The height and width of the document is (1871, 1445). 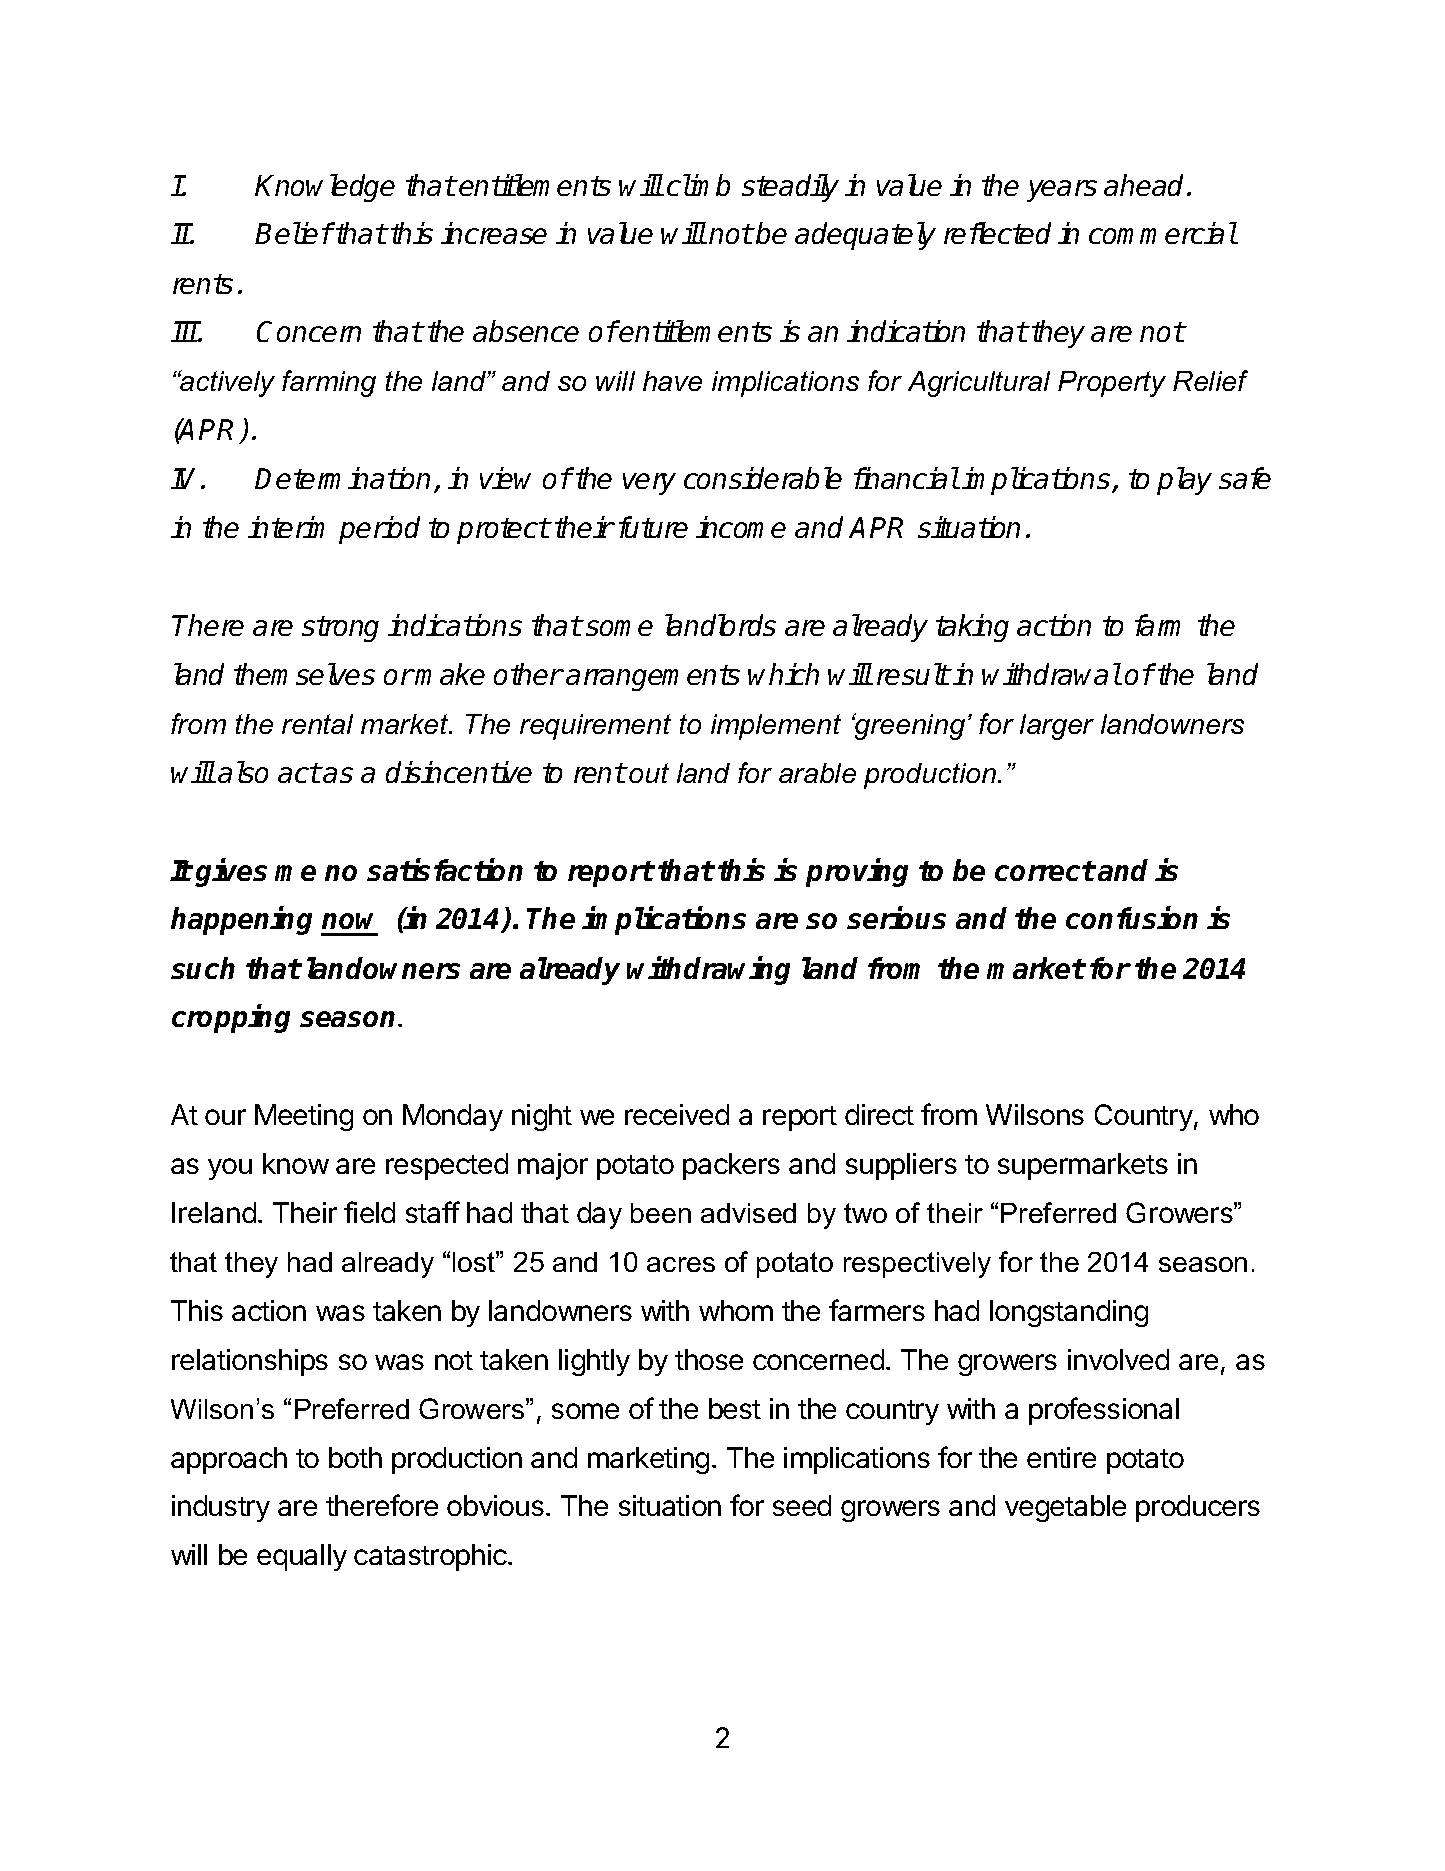 What do you see at coordinates (698, 185) in the document?
I see `climb` at bounding box center [698, 185].
